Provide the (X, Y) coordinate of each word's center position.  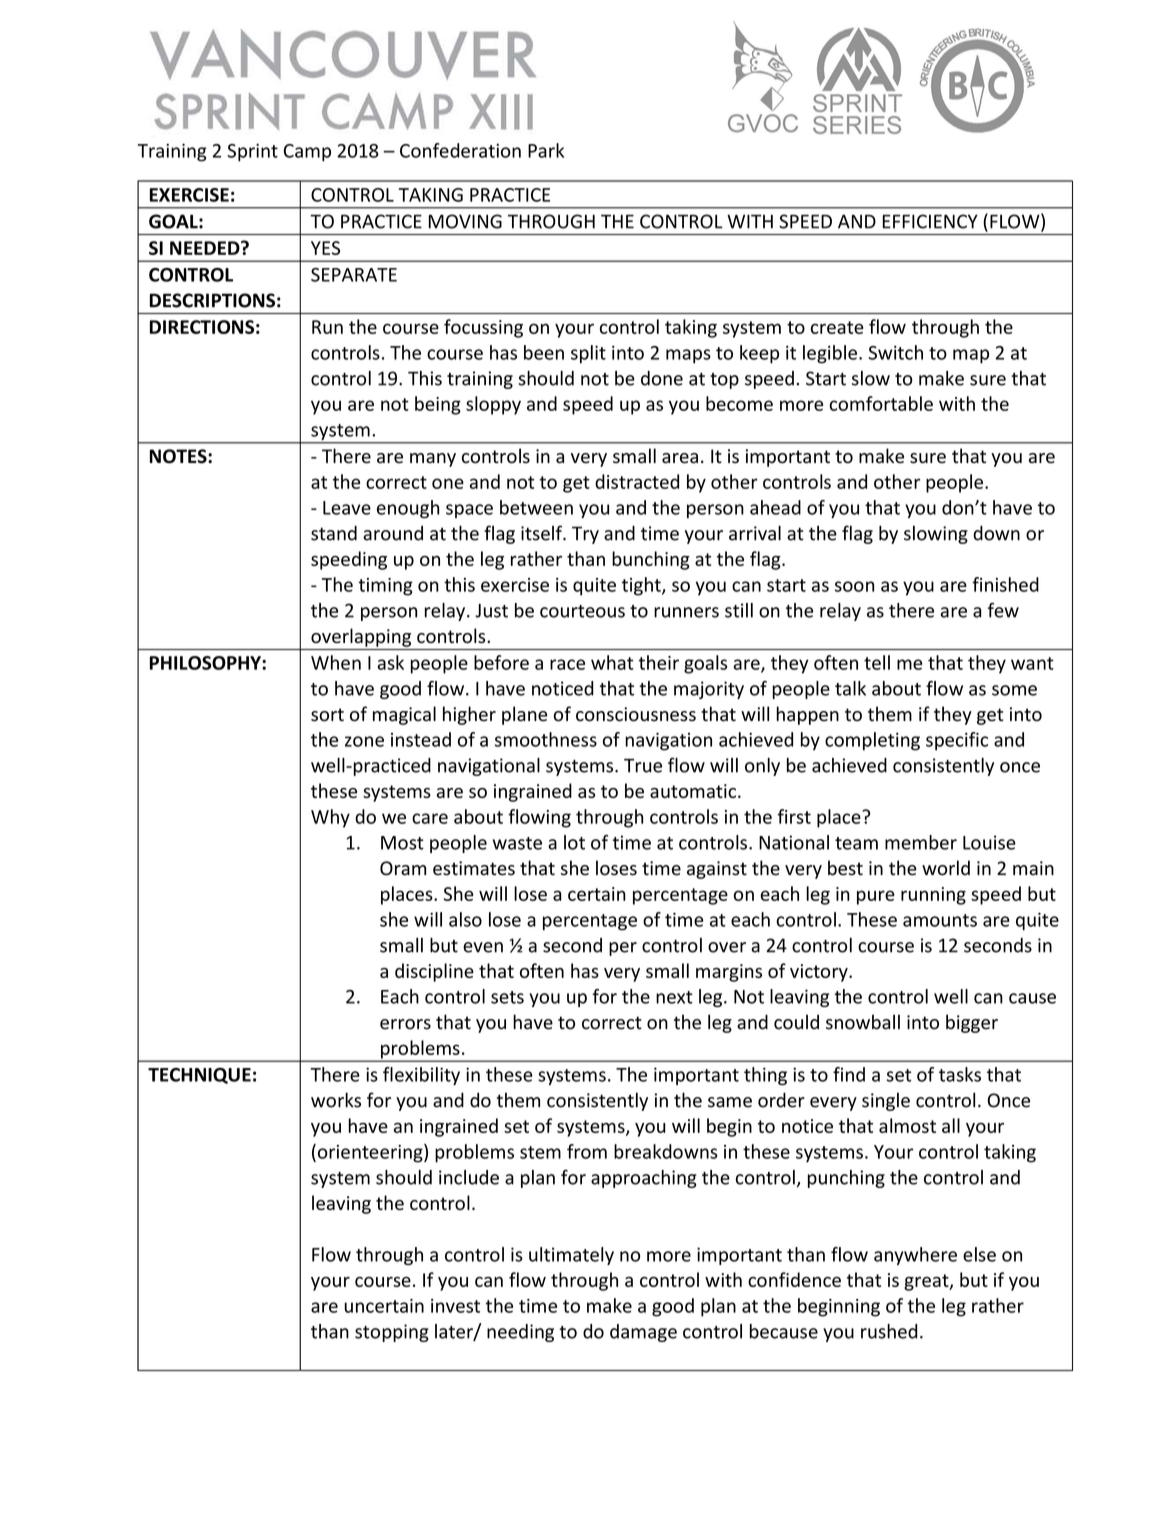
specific (957, 741)
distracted (637, 481)
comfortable (881, 403)
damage (643, 1333)
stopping (392, 1333)
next (674, 997)
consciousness (636, 714)
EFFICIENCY (930, 221)
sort (327, 715)
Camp (307, 153)
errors (405, 1024)
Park (546, 150)
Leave (347, 508)
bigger (972, 1023)
